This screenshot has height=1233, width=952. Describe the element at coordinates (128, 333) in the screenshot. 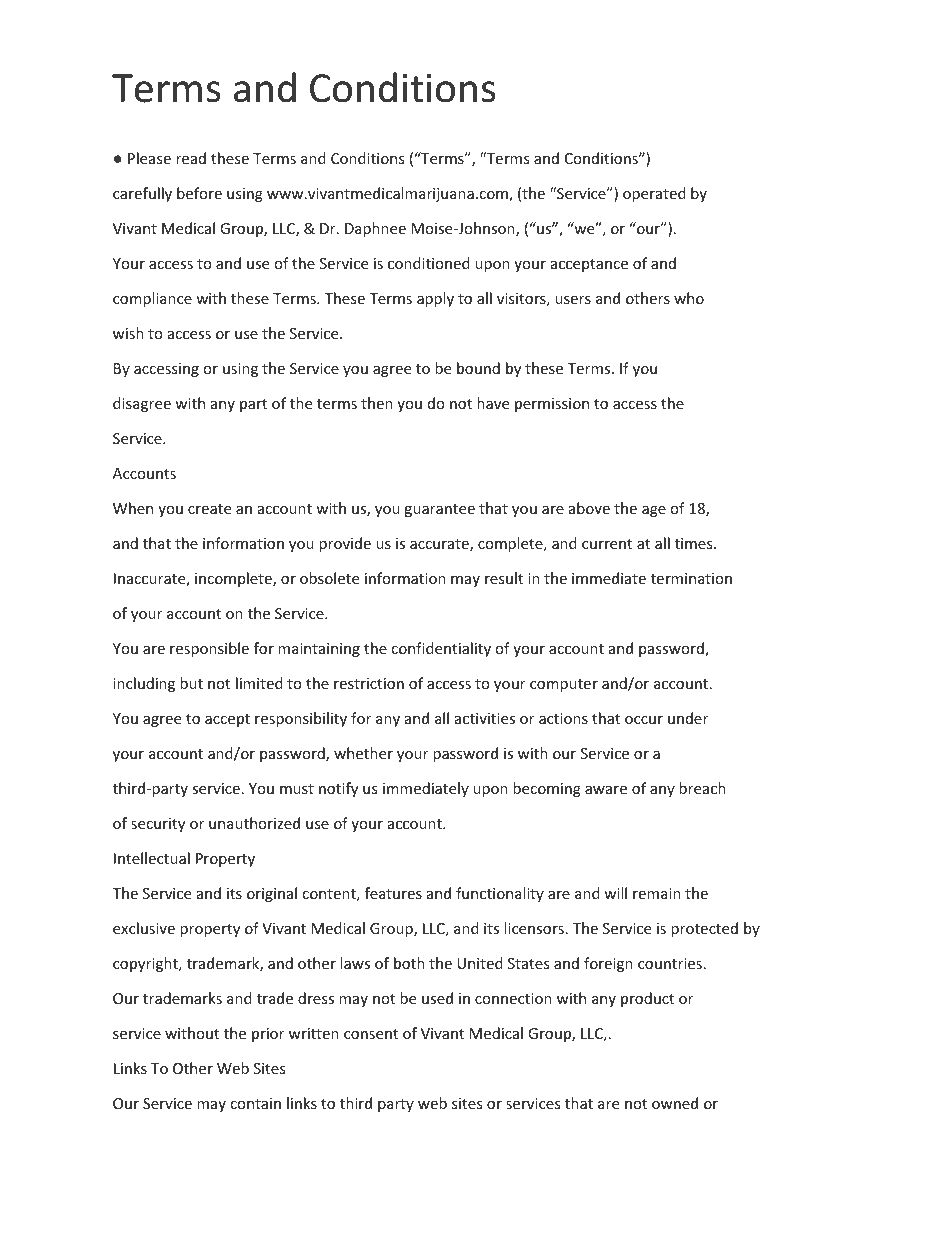

I see `wish` at that location.
